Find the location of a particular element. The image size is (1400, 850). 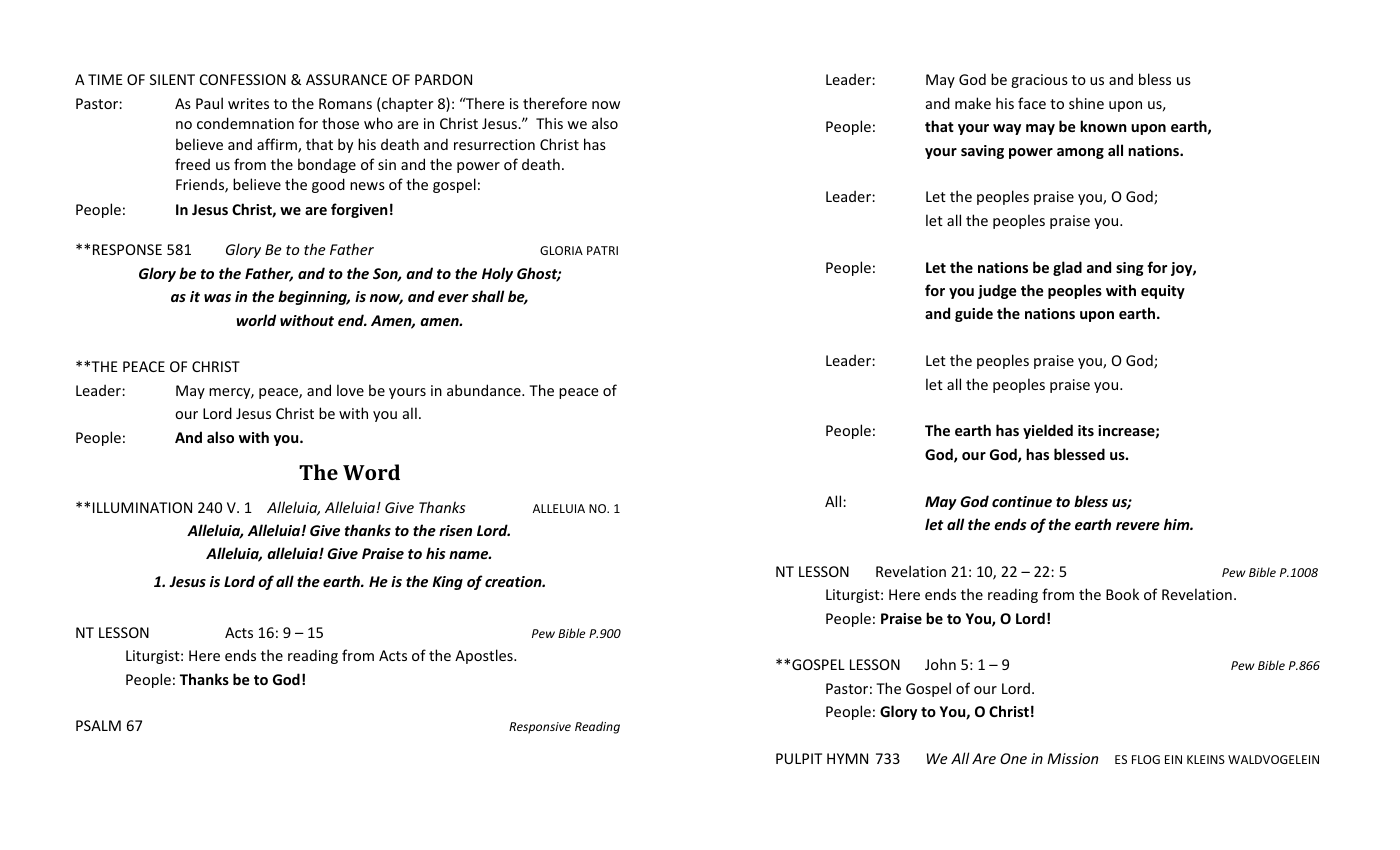

This is located at coordinates (549, 123).
